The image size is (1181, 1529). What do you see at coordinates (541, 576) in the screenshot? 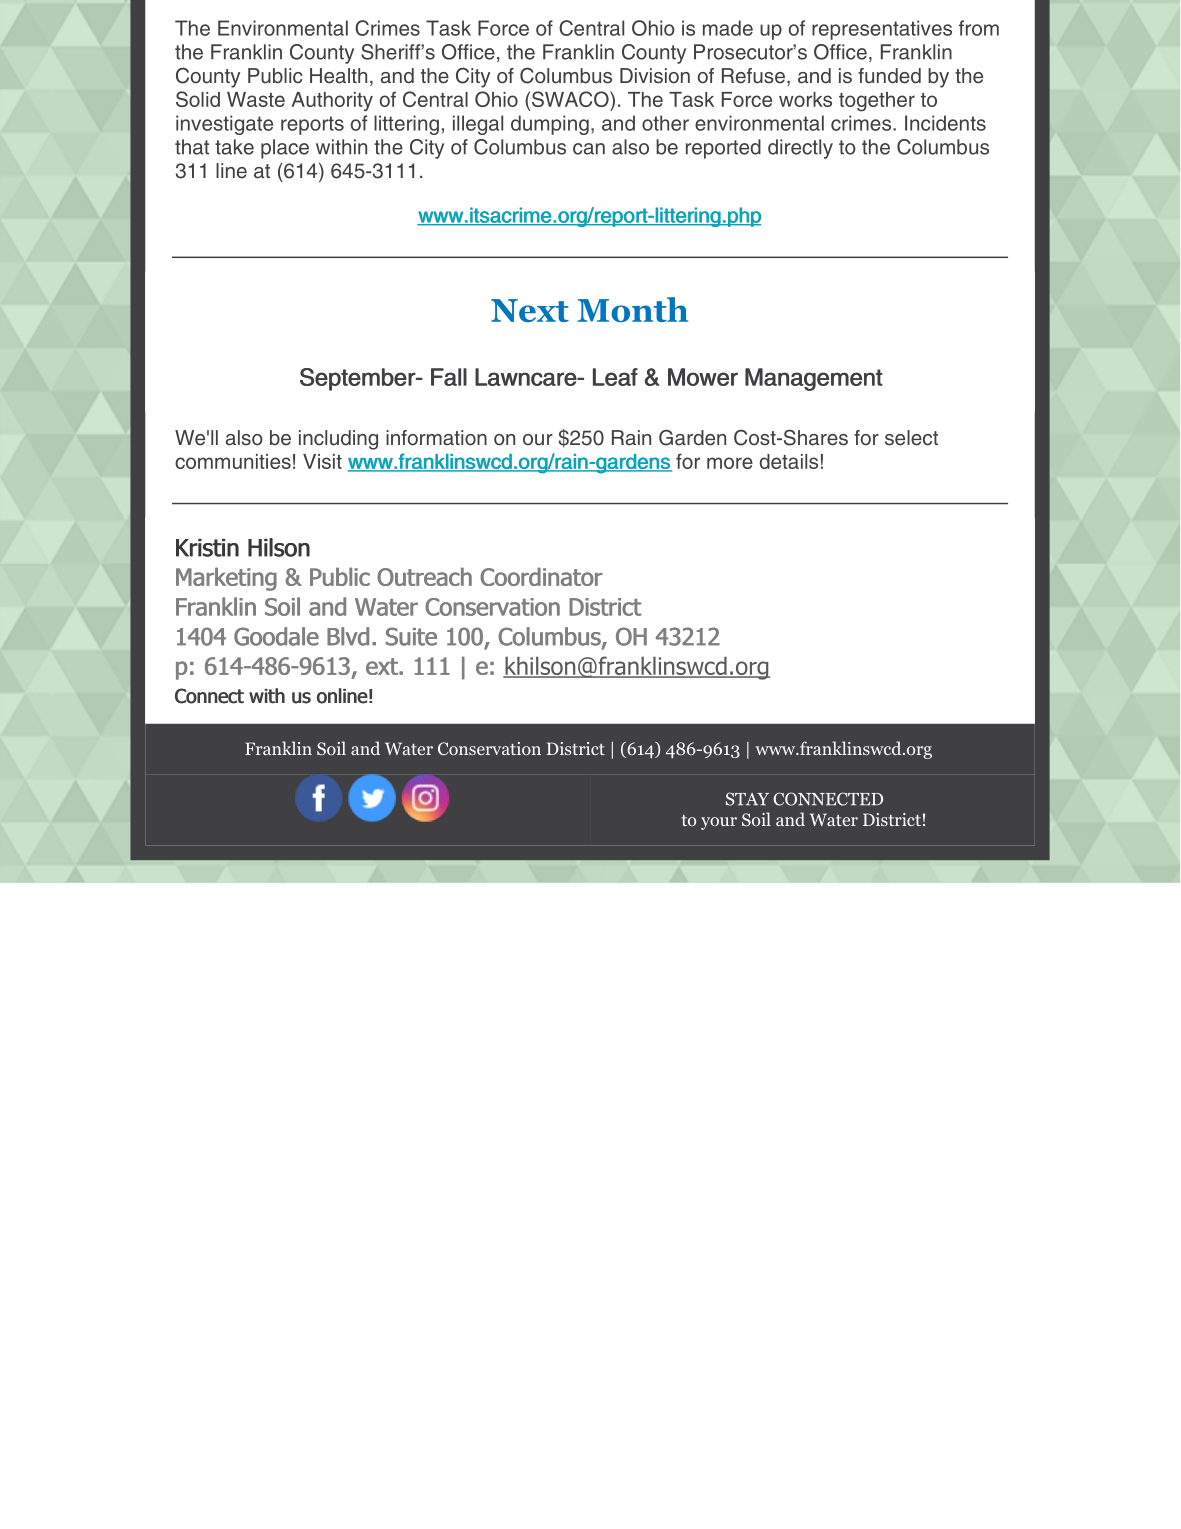
I see `Coordinator` at bounding box center [541, 576].
